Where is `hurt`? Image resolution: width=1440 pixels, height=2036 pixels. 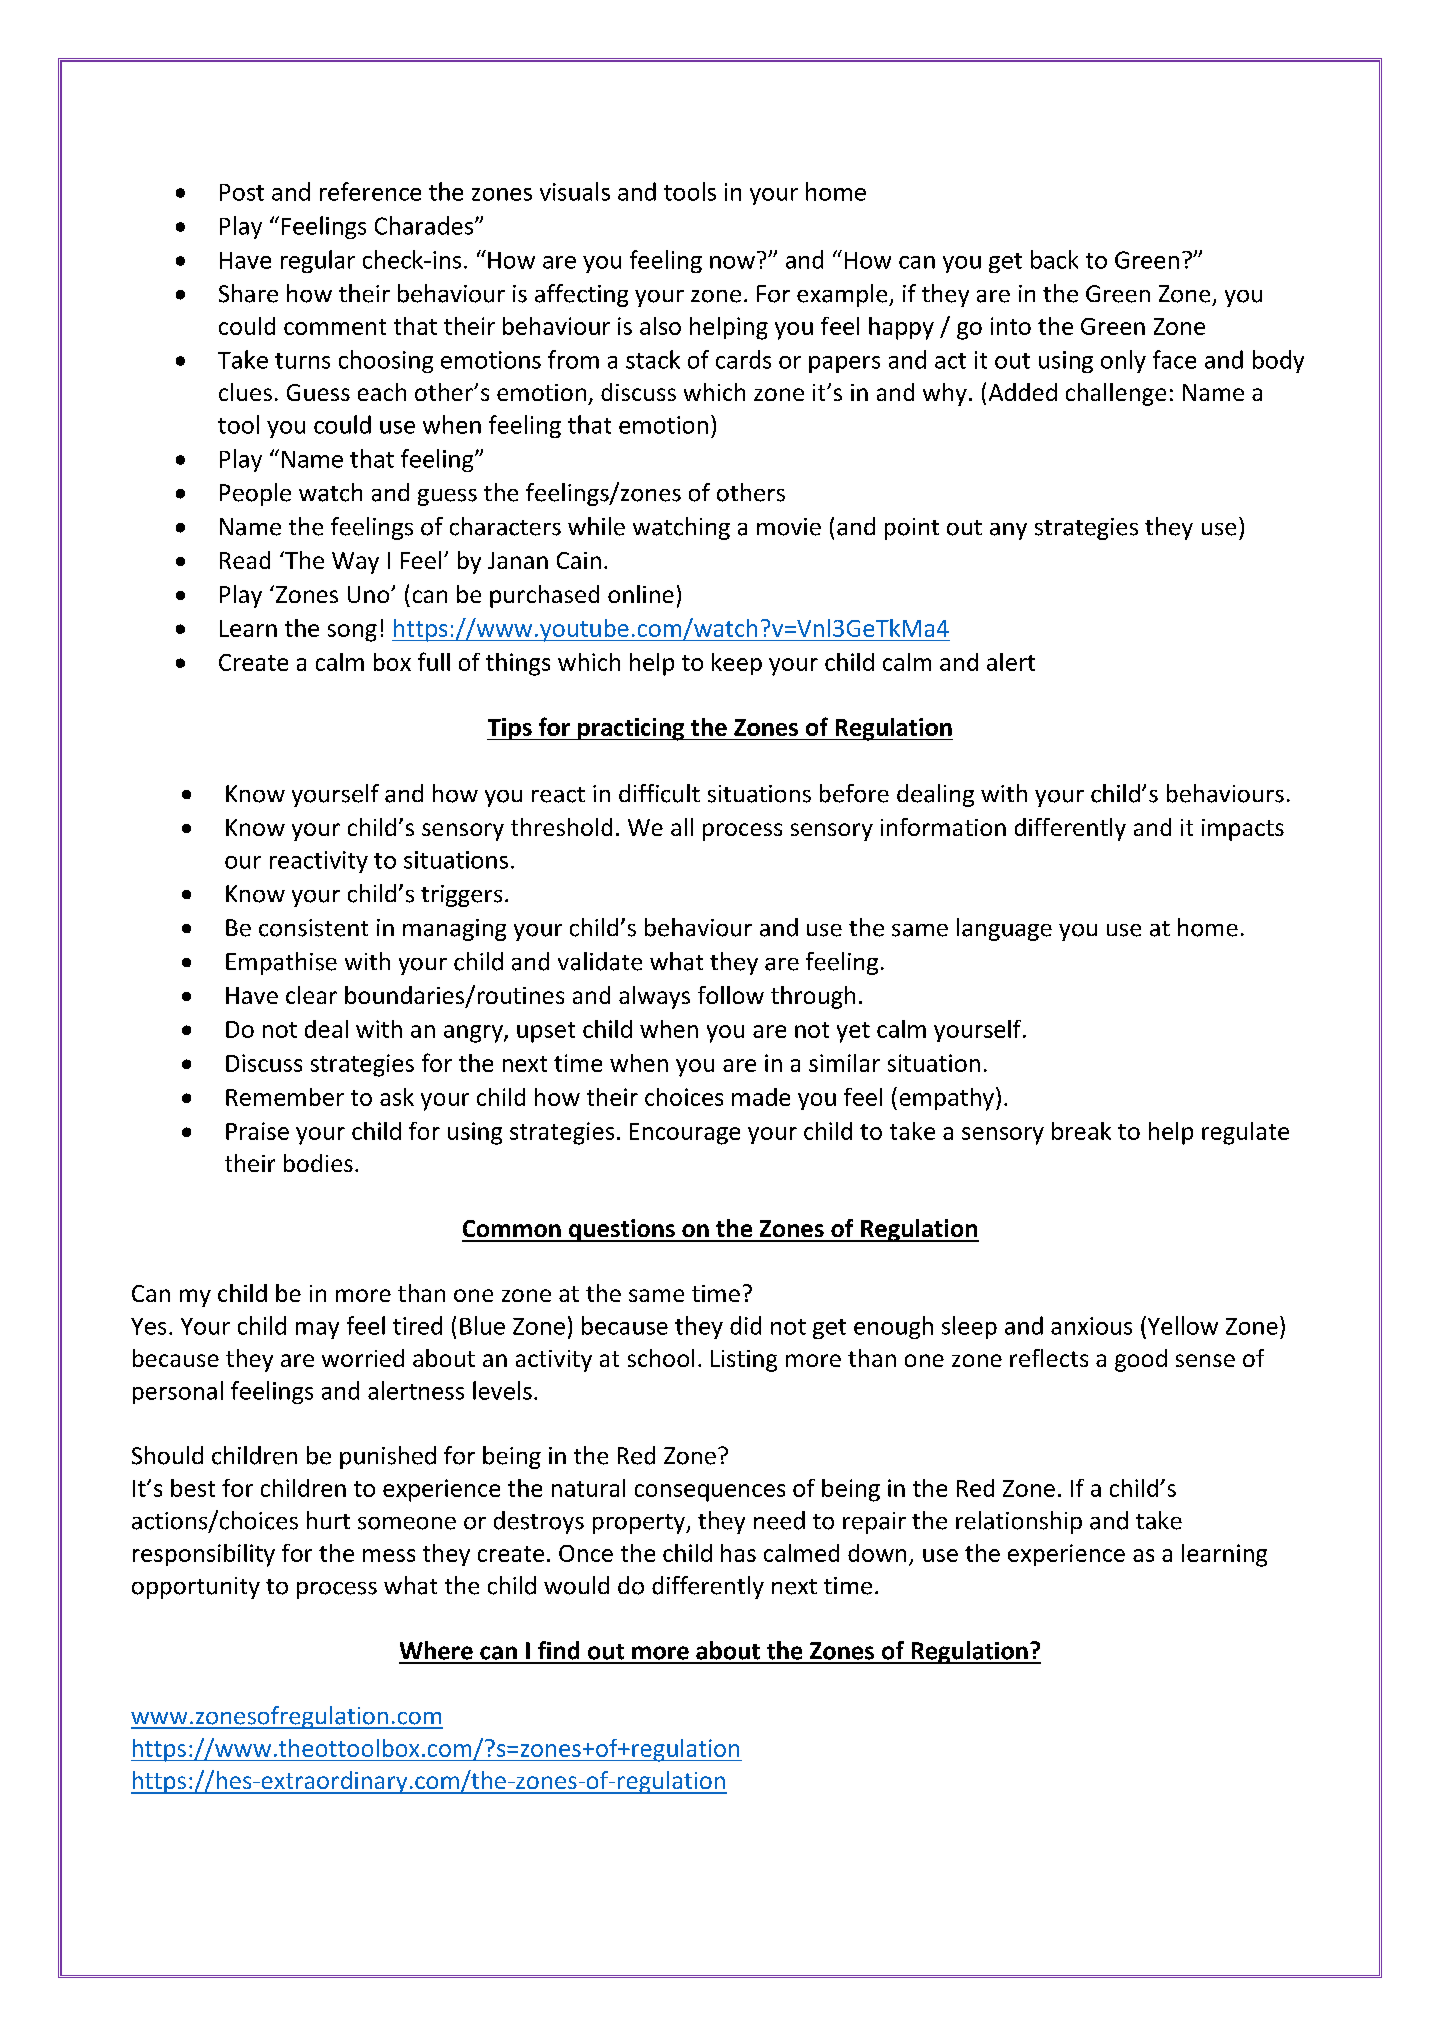 hurt is located at coordinates (328, 1520).
